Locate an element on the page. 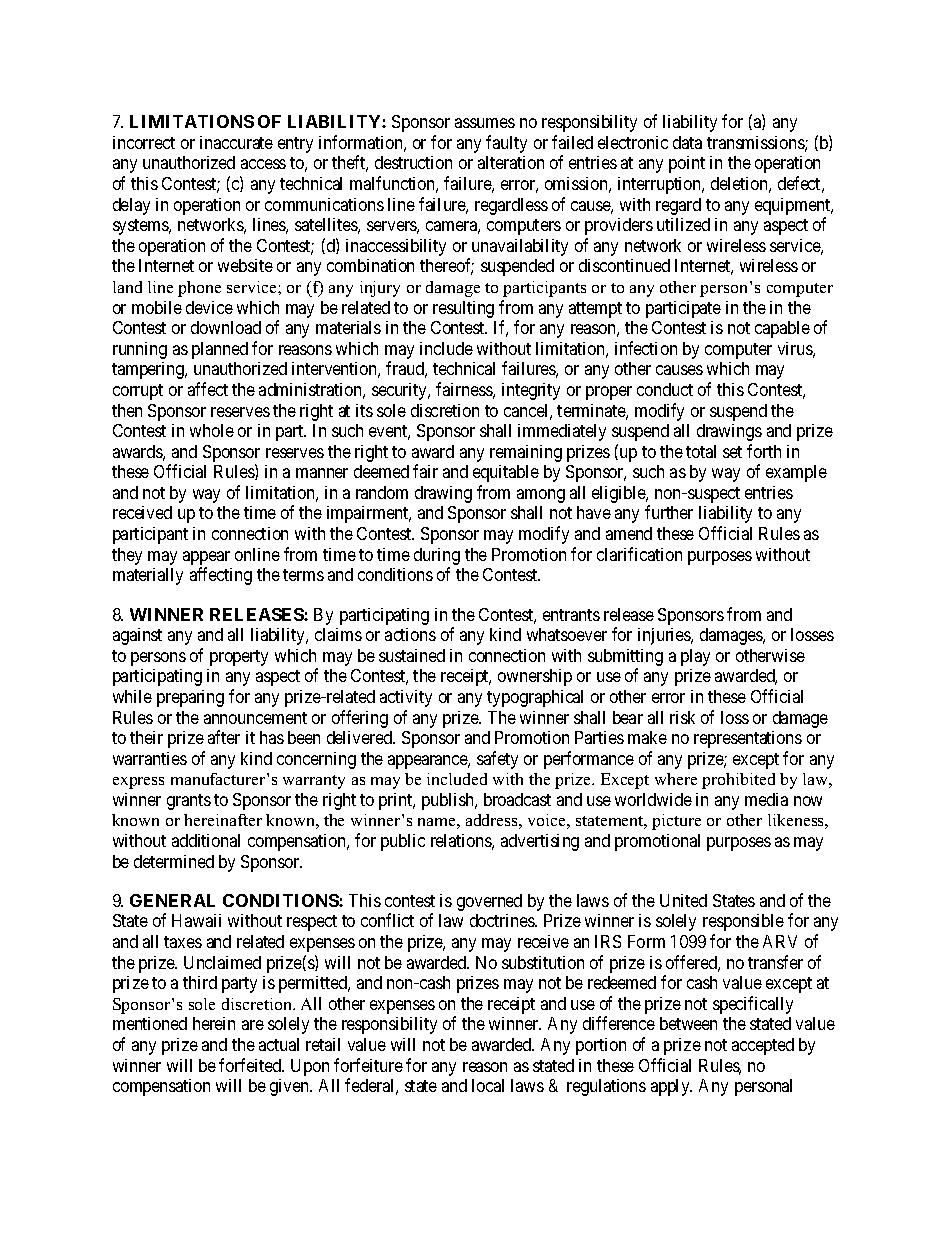 The image size is (952, 1233). warranties is located at coordinates (150, 758).
